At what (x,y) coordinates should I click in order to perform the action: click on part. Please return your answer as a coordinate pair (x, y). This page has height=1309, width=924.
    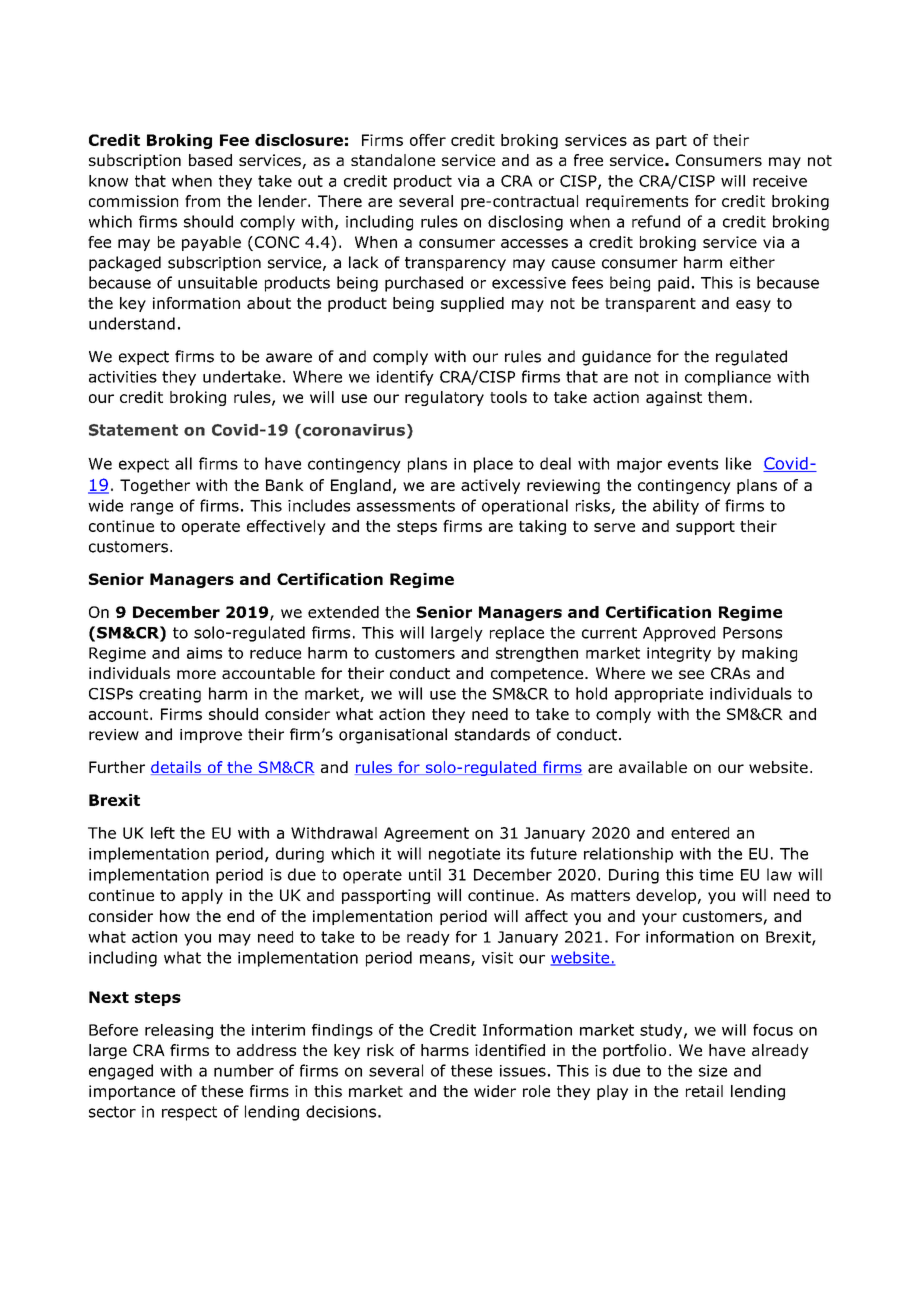
    Looking at the image, I should click on (671, 142).
